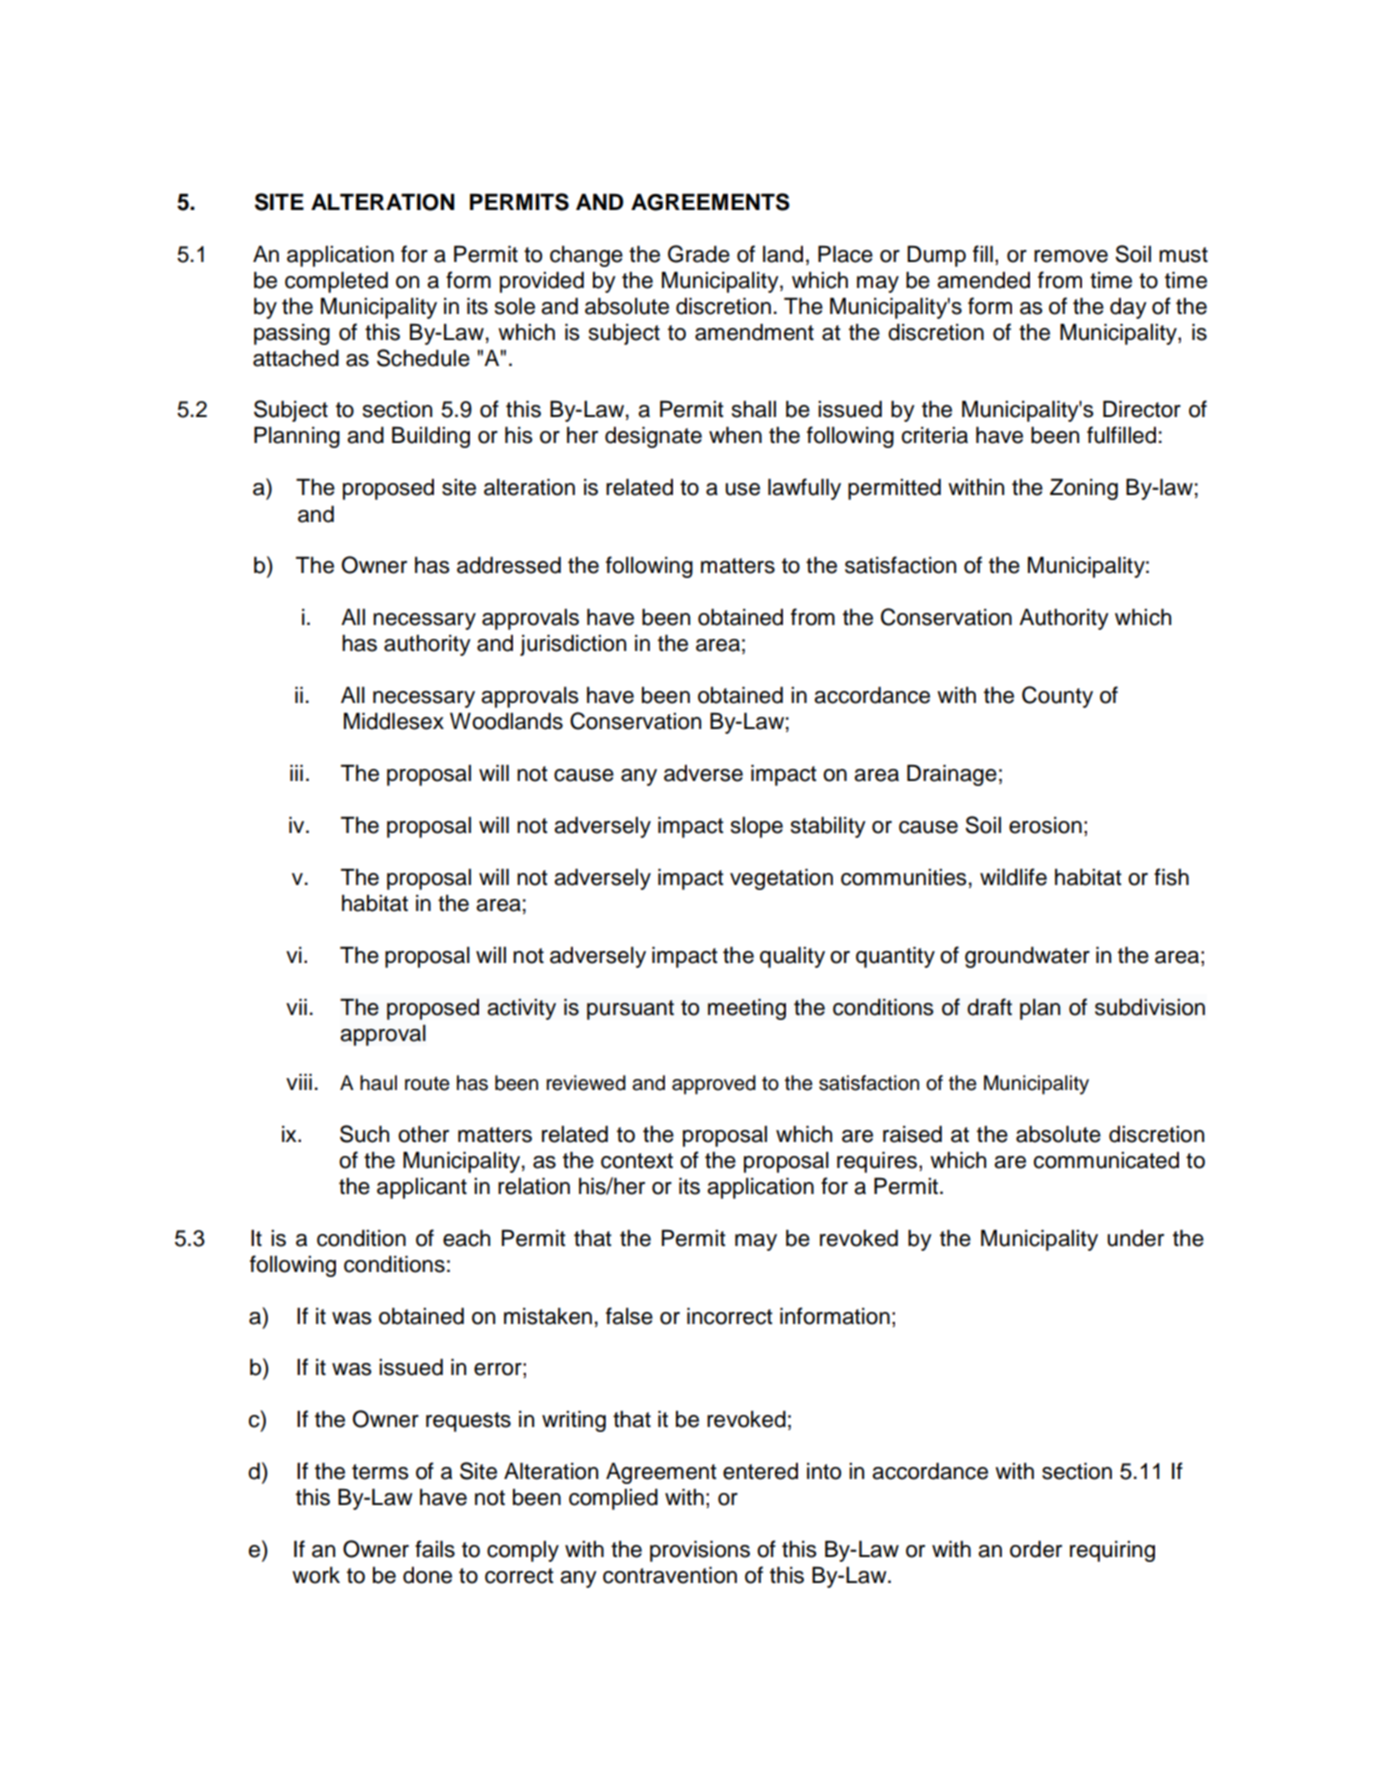 The width and height of the screenshot is (1383, 1789). I want to click on Middlesex, so click(394, 721).
